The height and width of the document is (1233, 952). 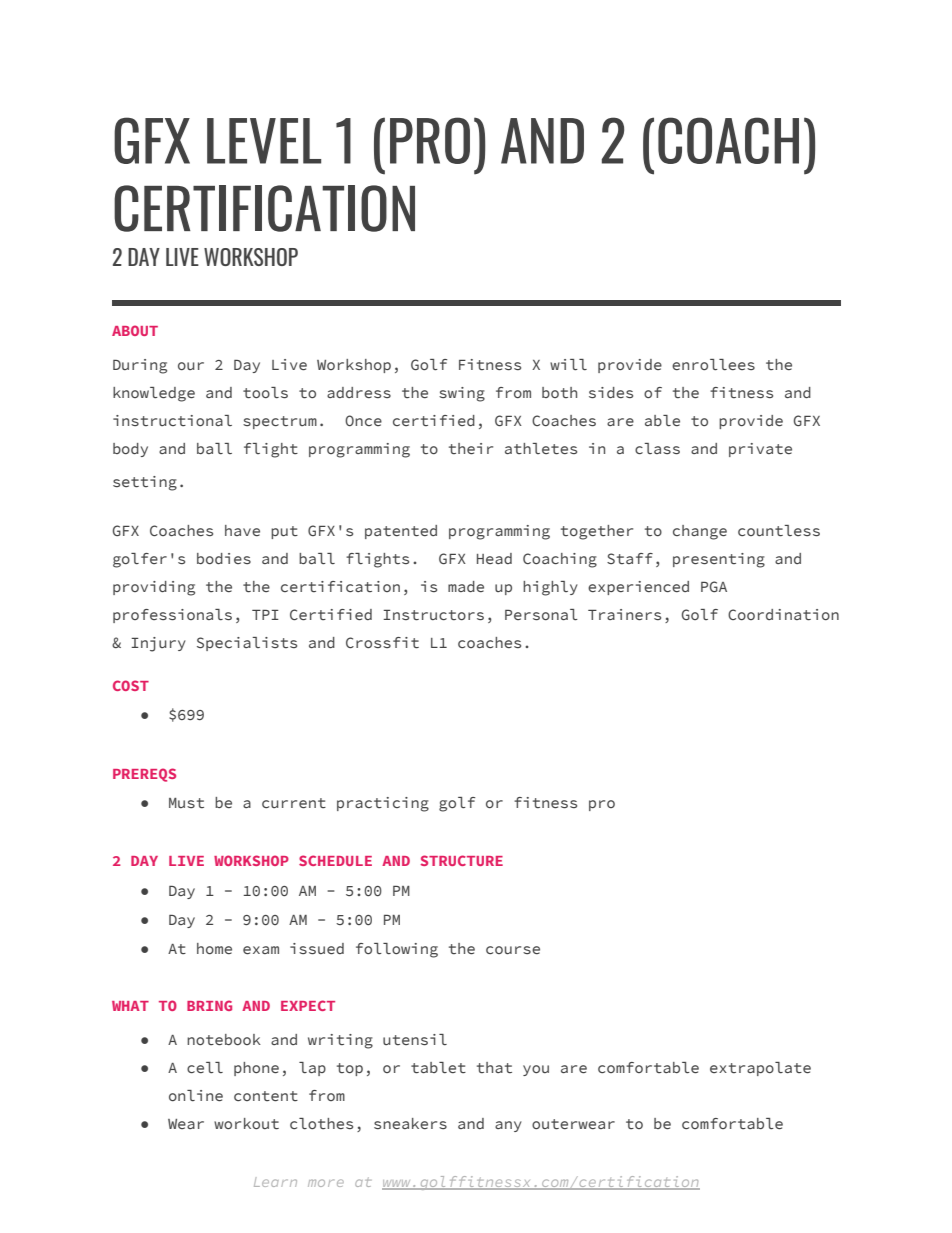 I want to click on PGA, so click(x=714, y=586).
